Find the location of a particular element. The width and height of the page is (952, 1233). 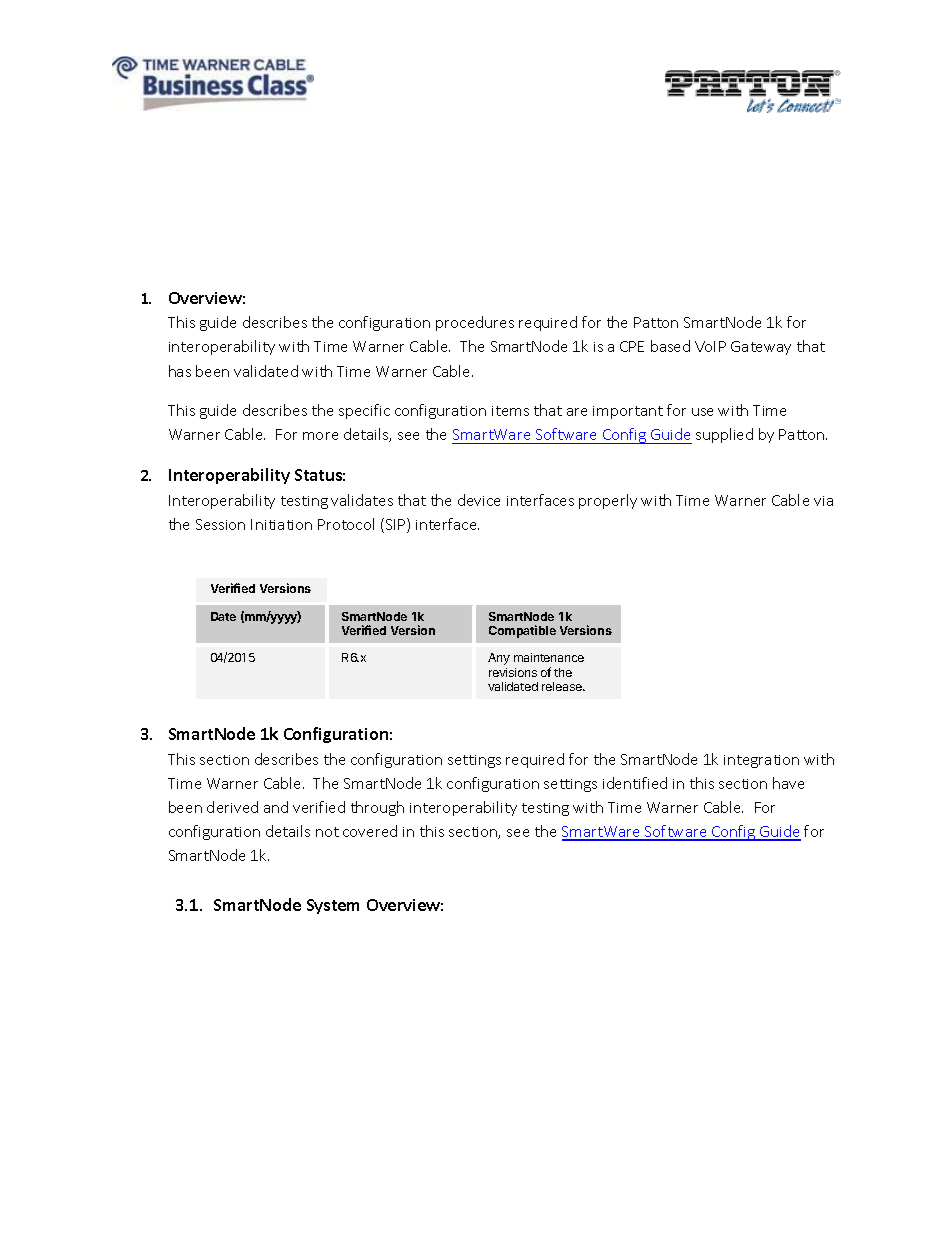

and is located at coordinates (276, 807).
